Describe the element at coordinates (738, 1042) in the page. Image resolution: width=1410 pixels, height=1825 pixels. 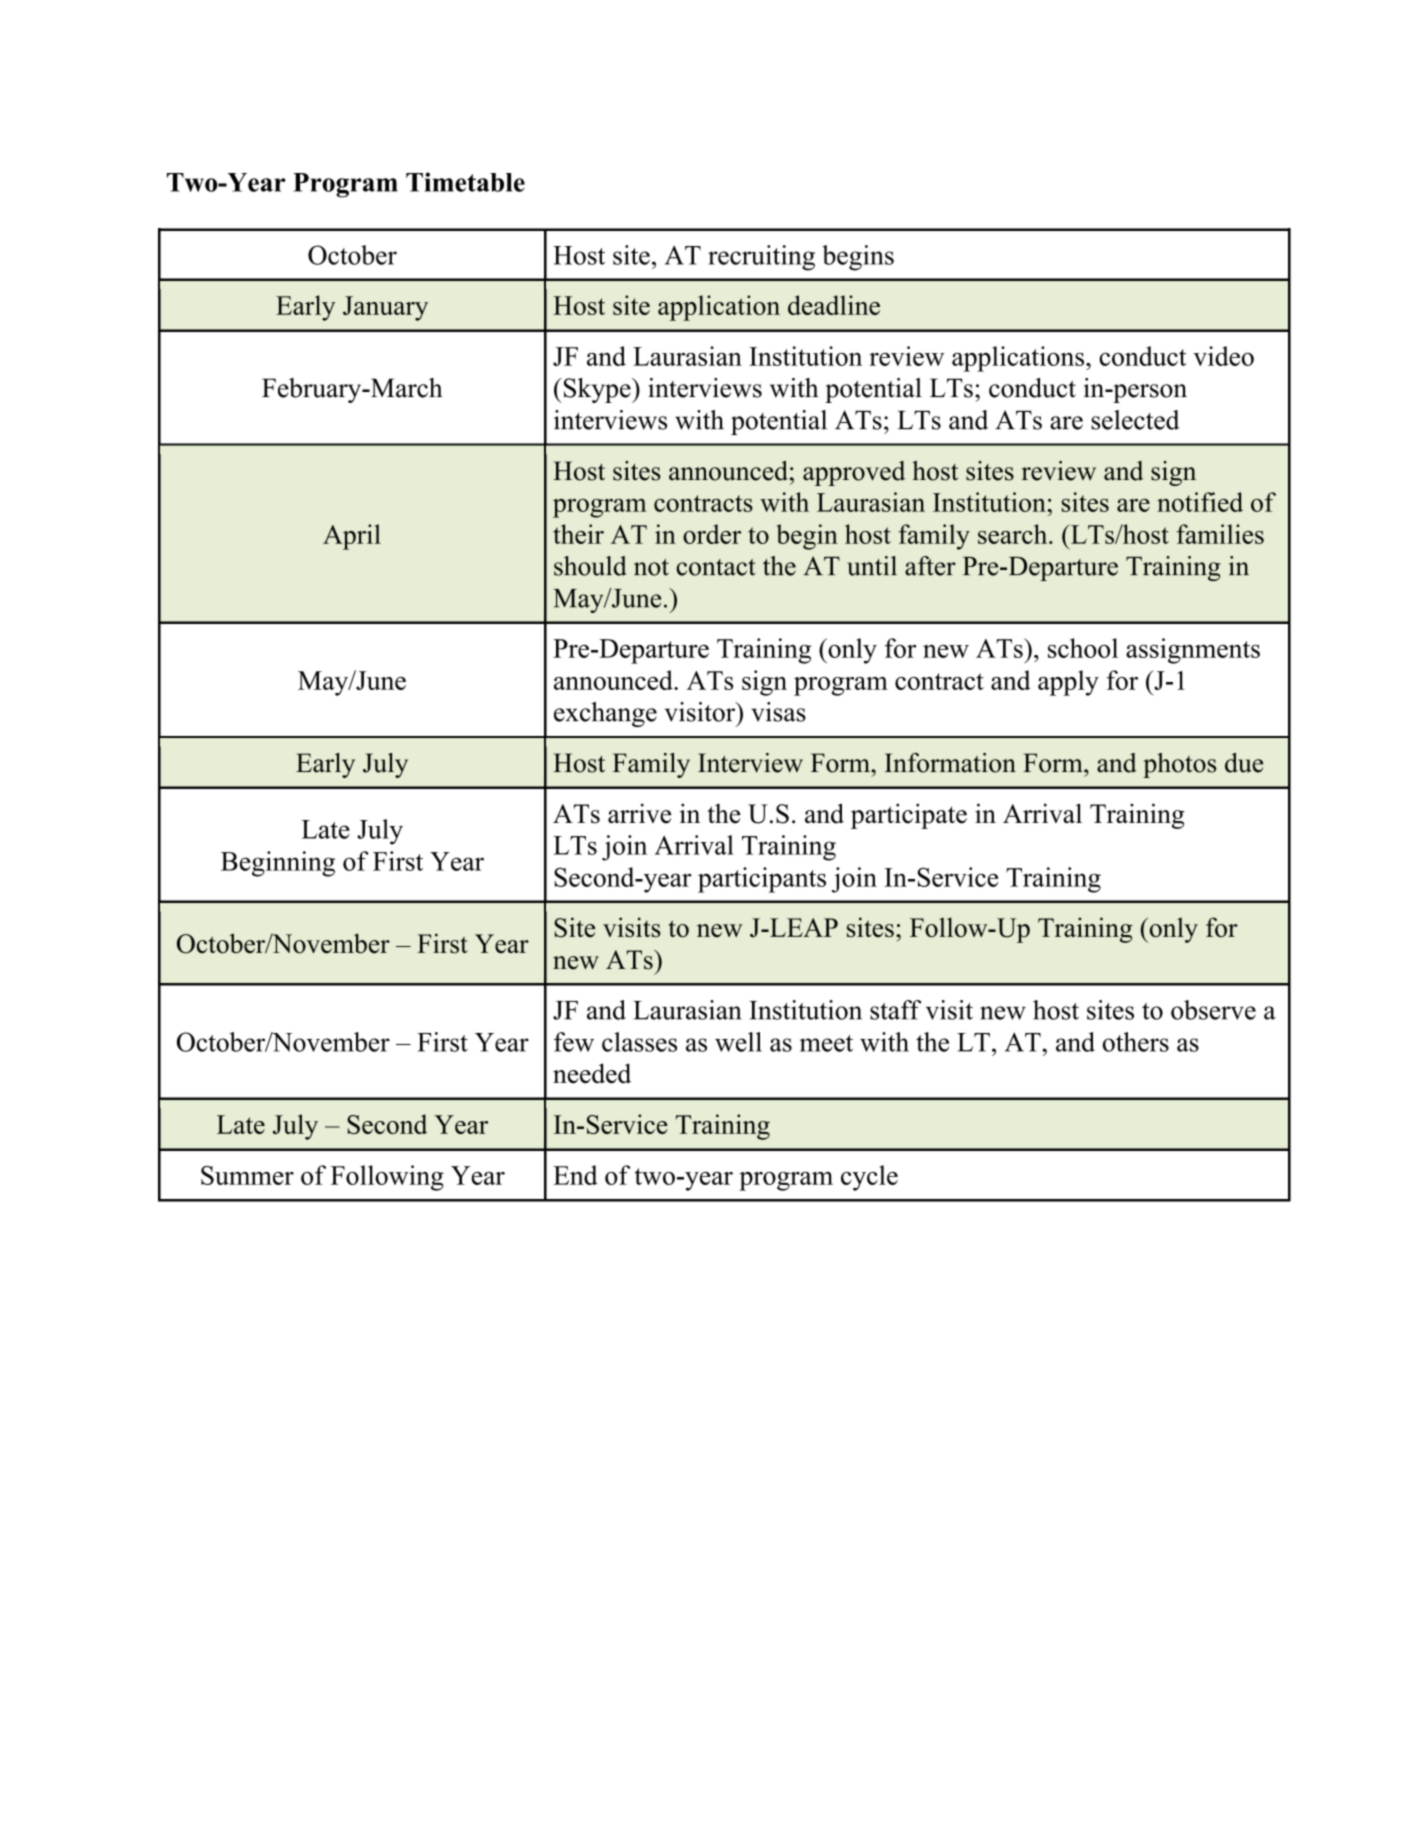
I see `well` at that location.
